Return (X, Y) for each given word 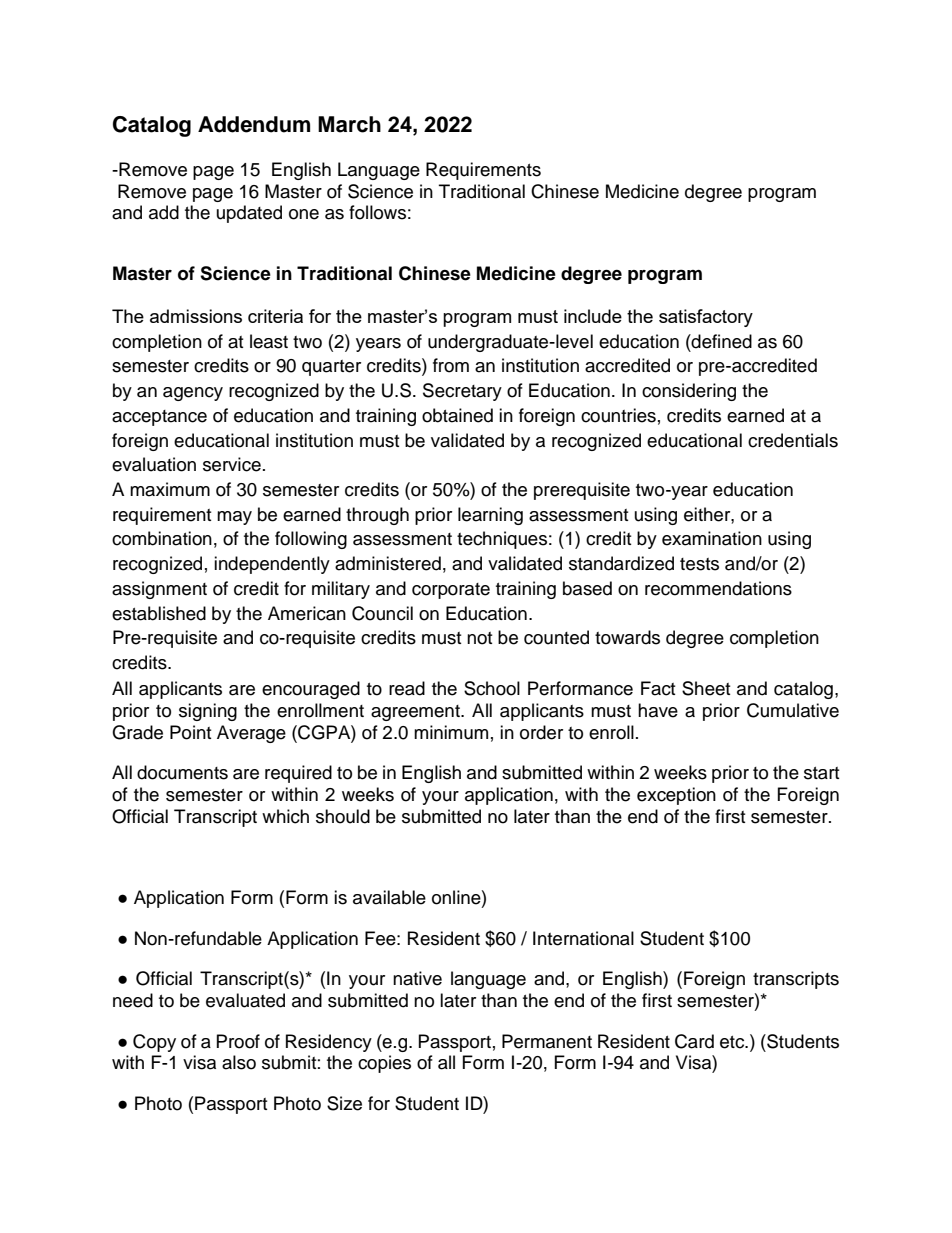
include (593, 316)
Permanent (547, 1041)
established (159, 613)
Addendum (254, 124)
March (349, 124)
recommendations (718, 588)
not (479, 638)
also (239, 1062)
